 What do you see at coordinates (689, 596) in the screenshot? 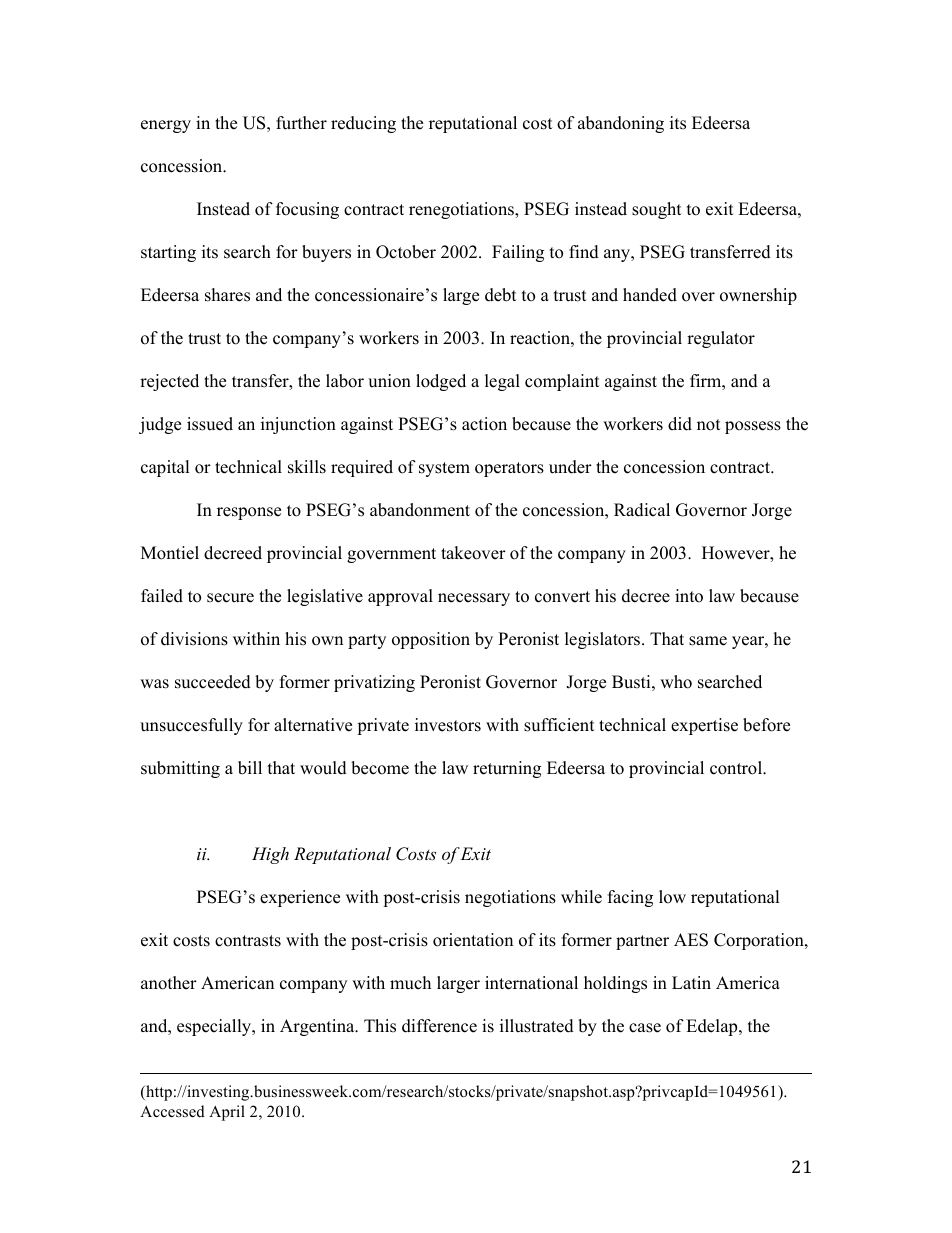
I see `into` at bounding box center [689, 596].
